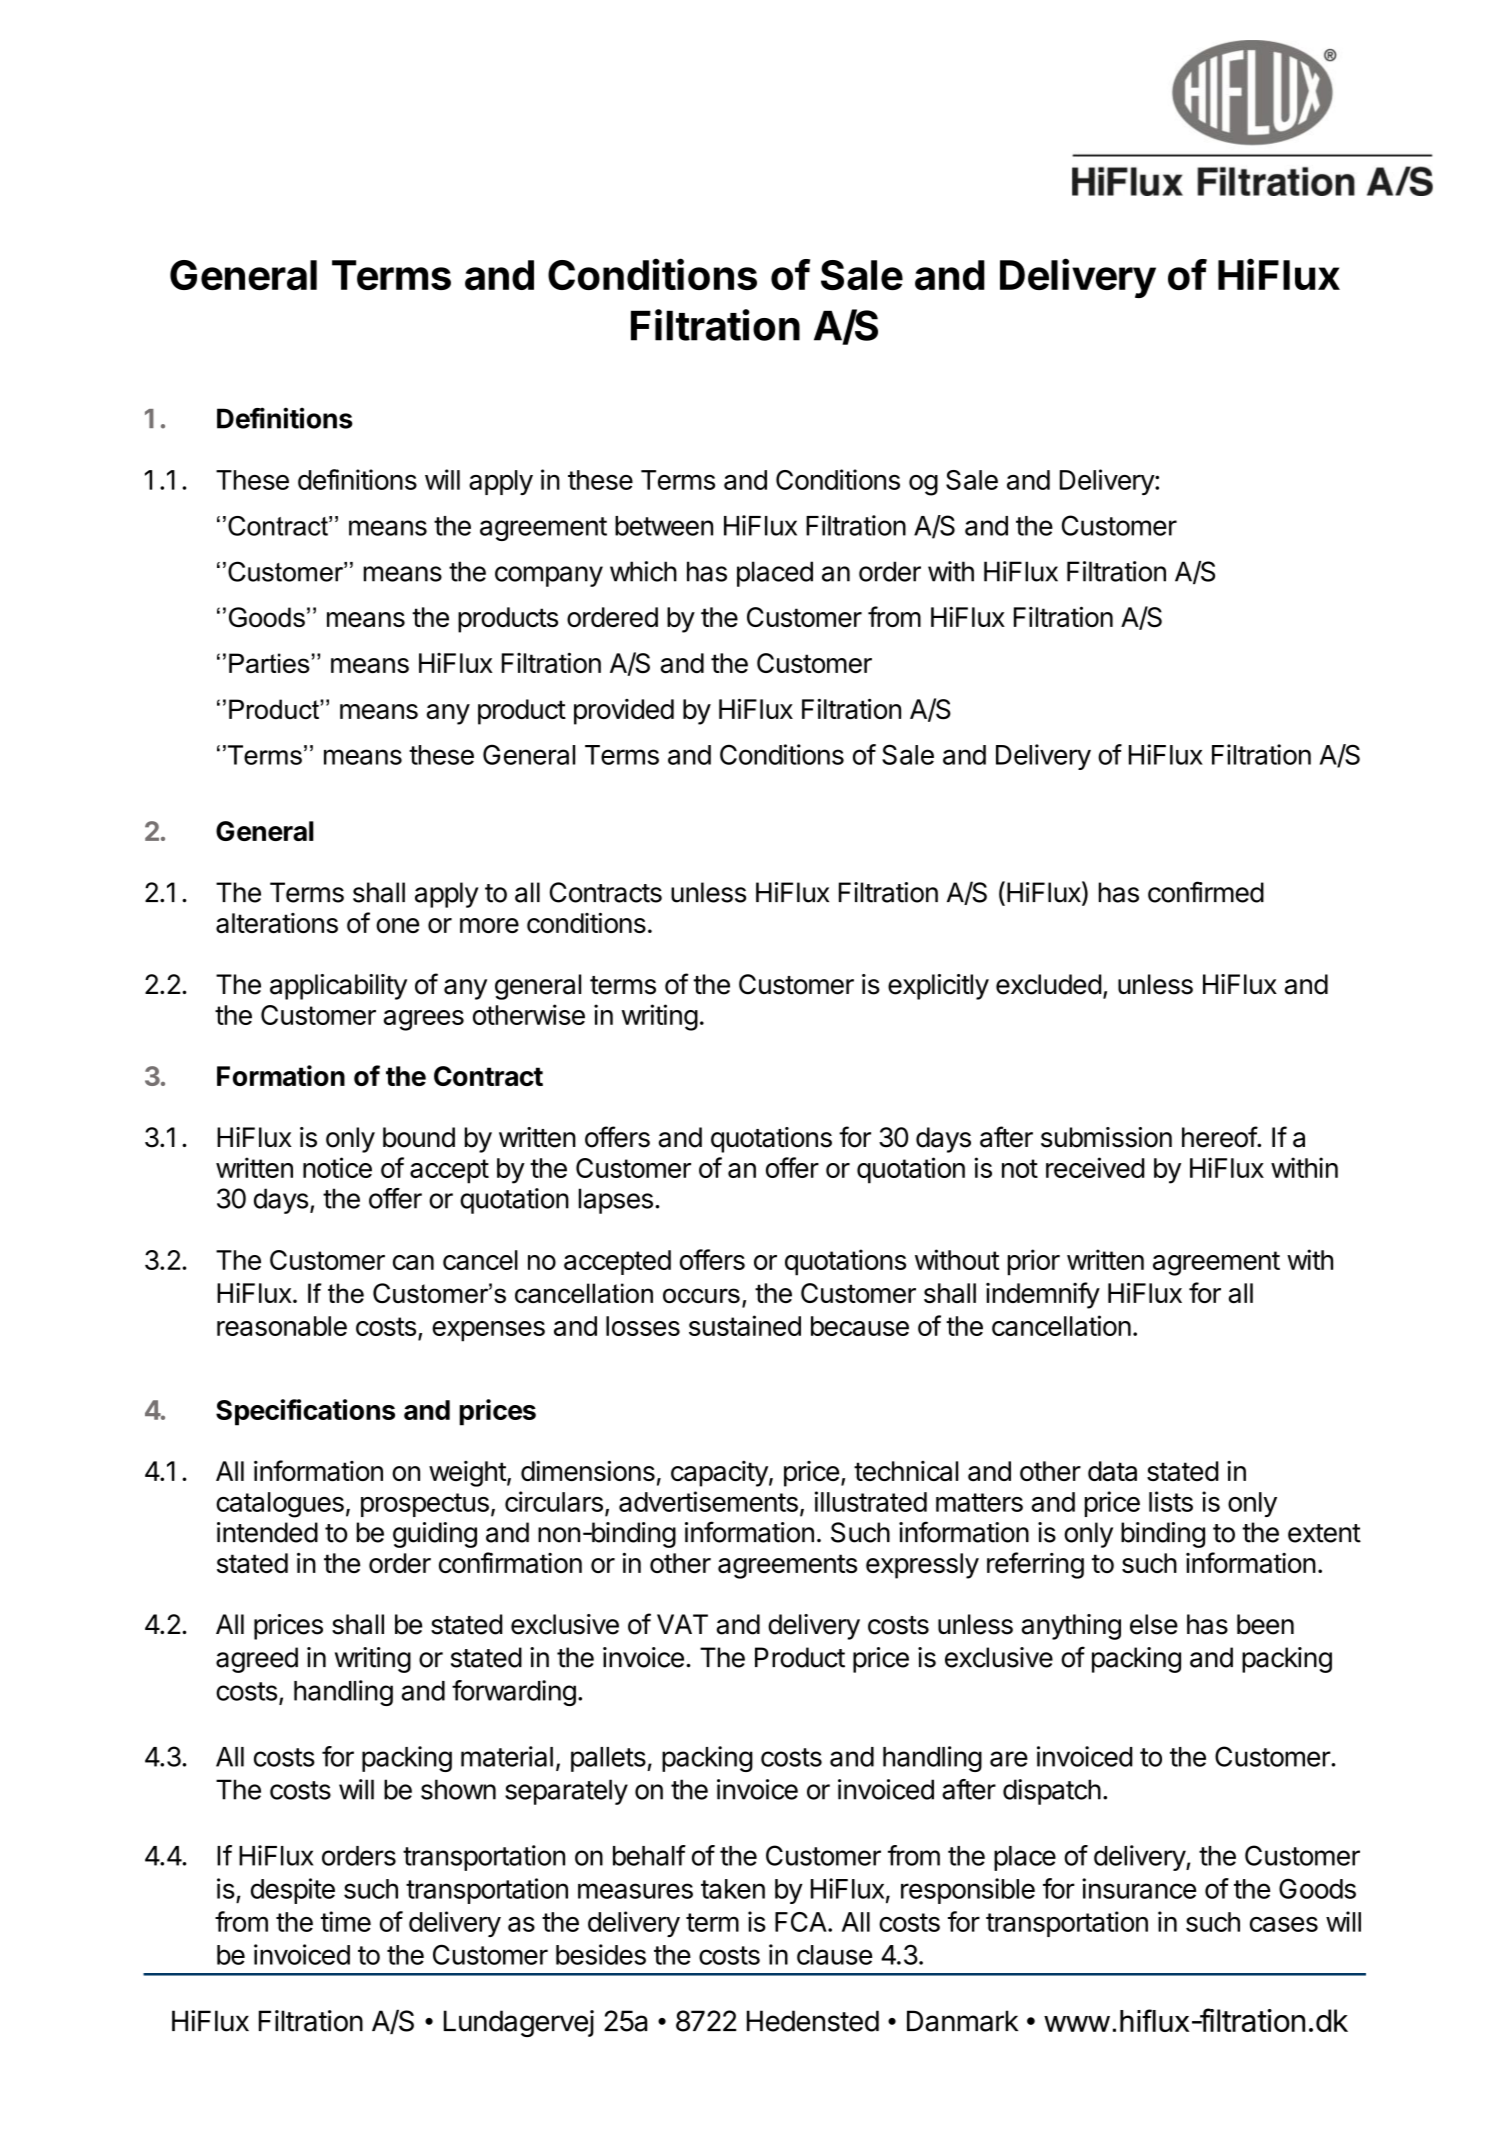 This document has height=2135, width=1509. Describe the element at coordinates (346, 1921) in the document. I see `time` at that location.
